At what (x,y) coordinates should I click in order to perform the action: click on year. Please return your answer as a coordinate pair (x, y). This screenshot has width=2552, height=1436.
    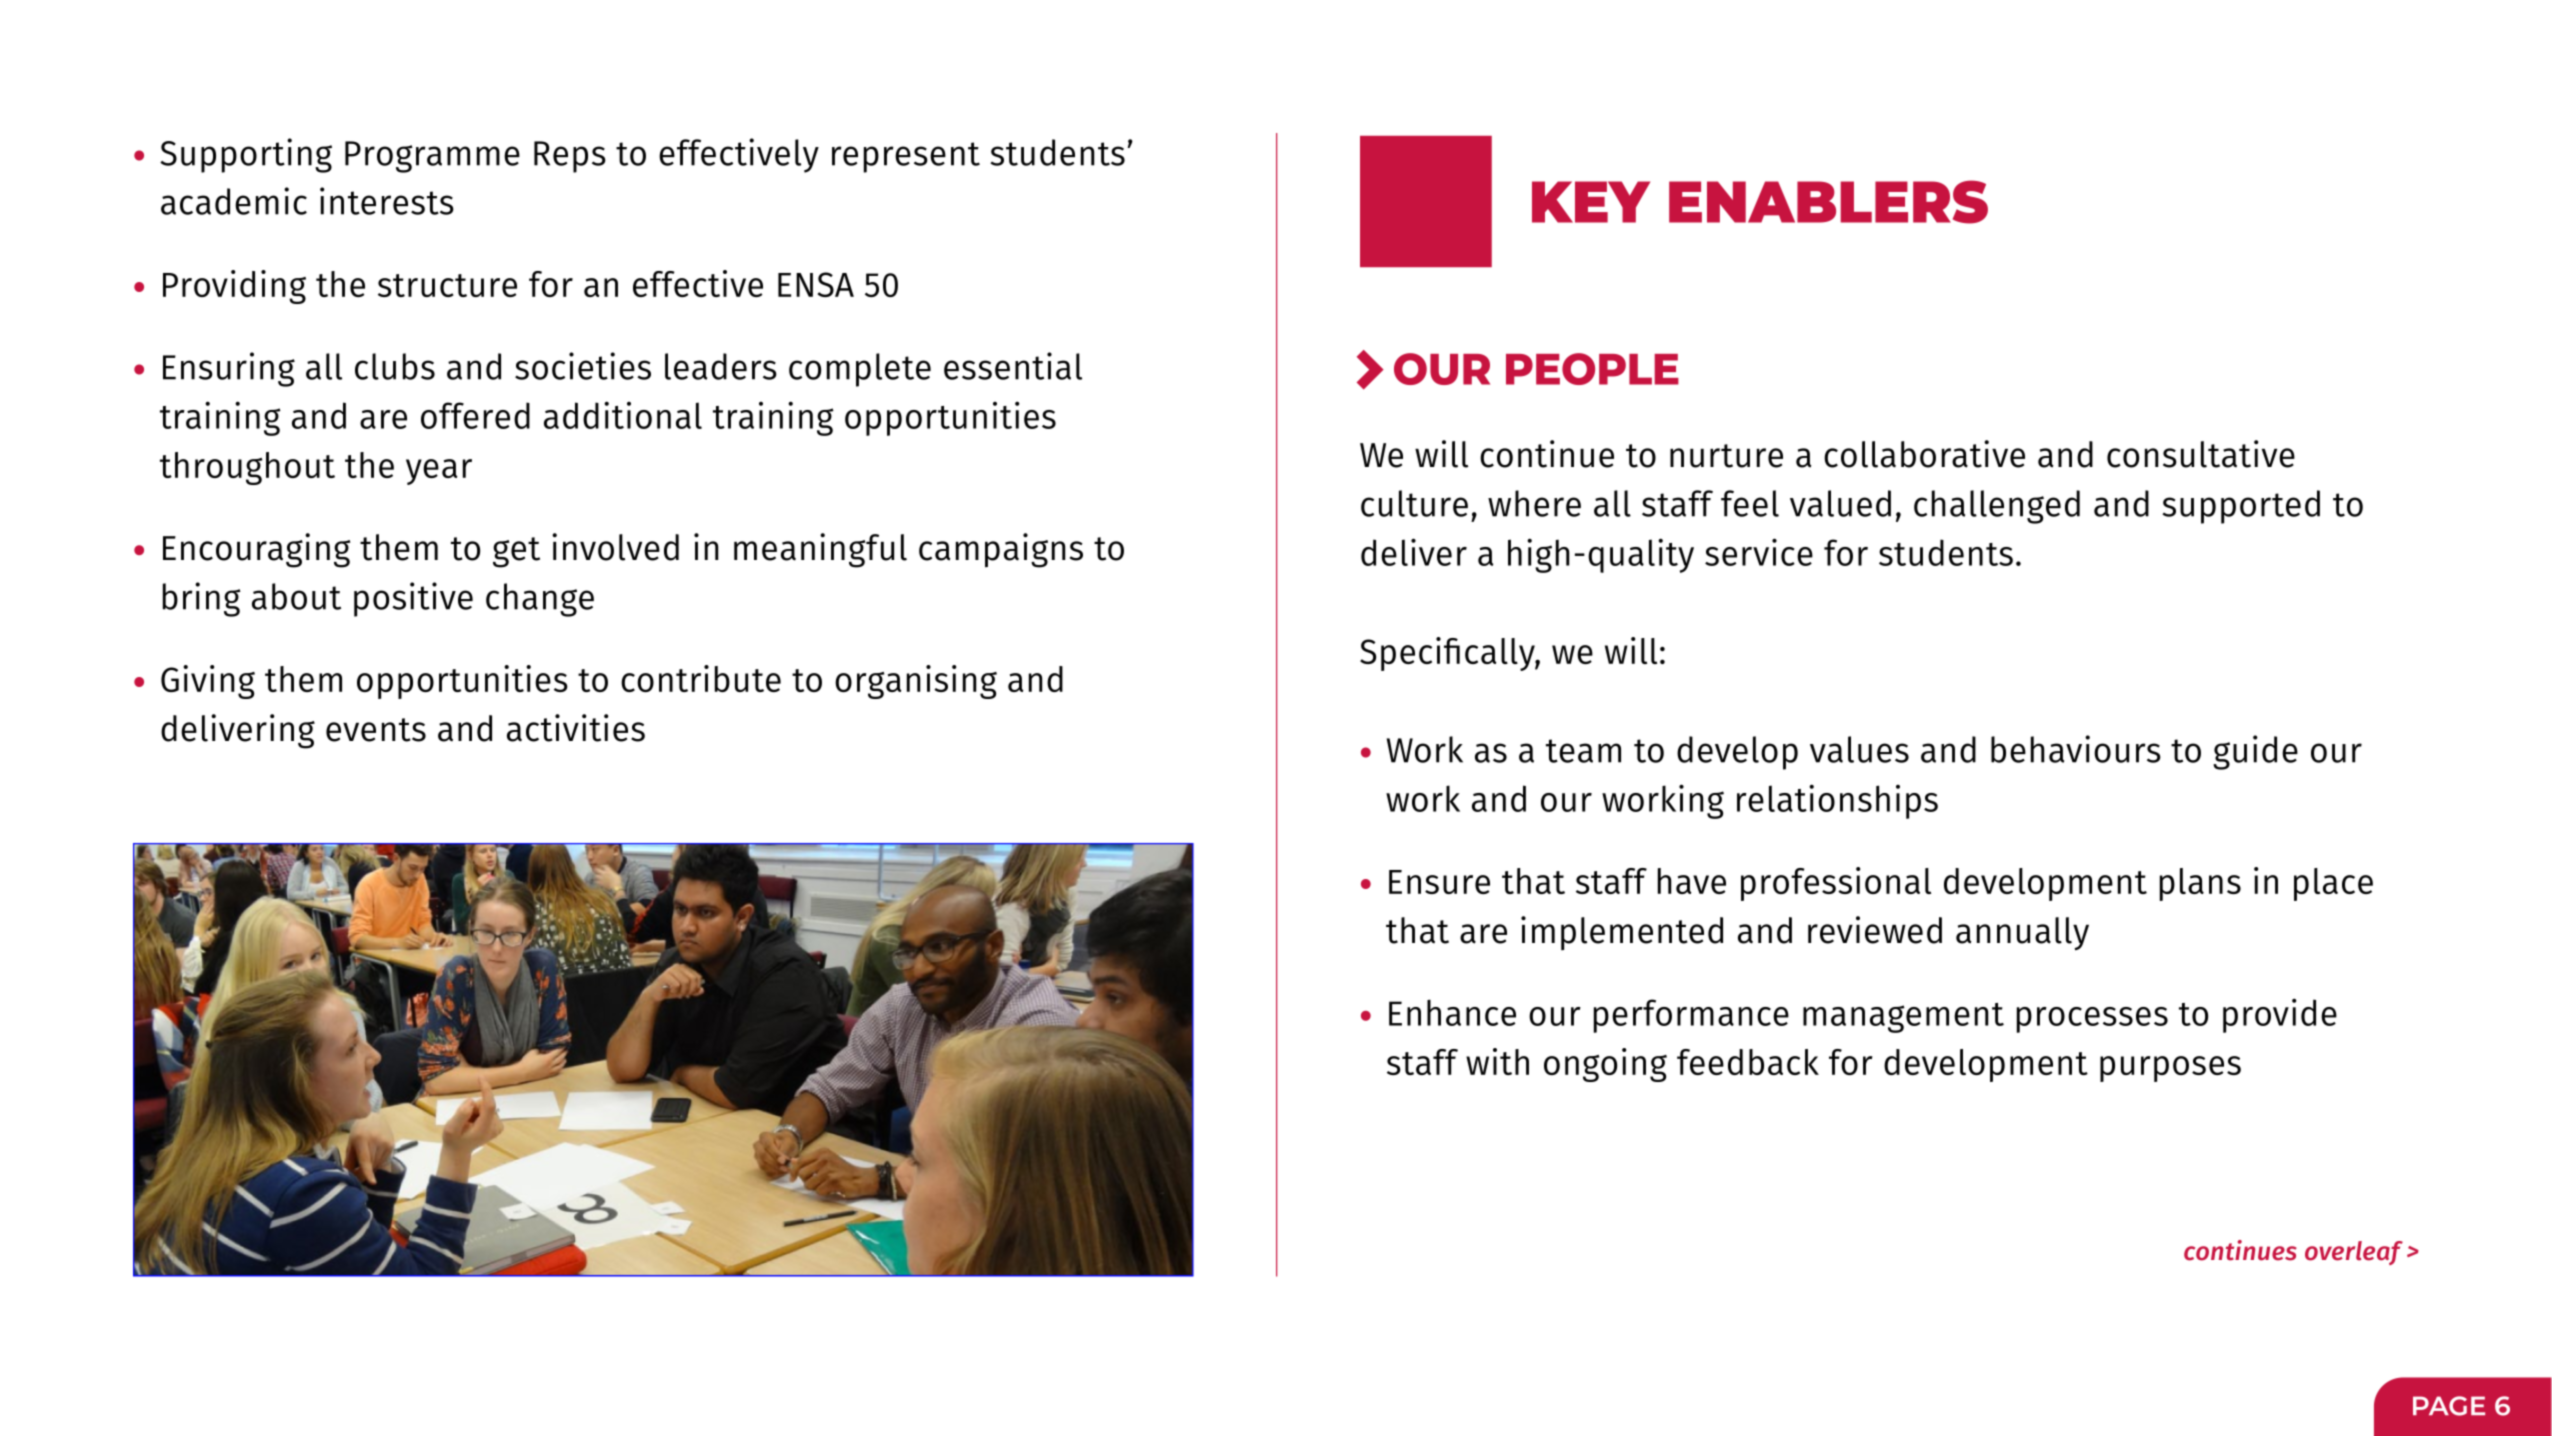
    Looking at the image, I should click on (439, 472).
